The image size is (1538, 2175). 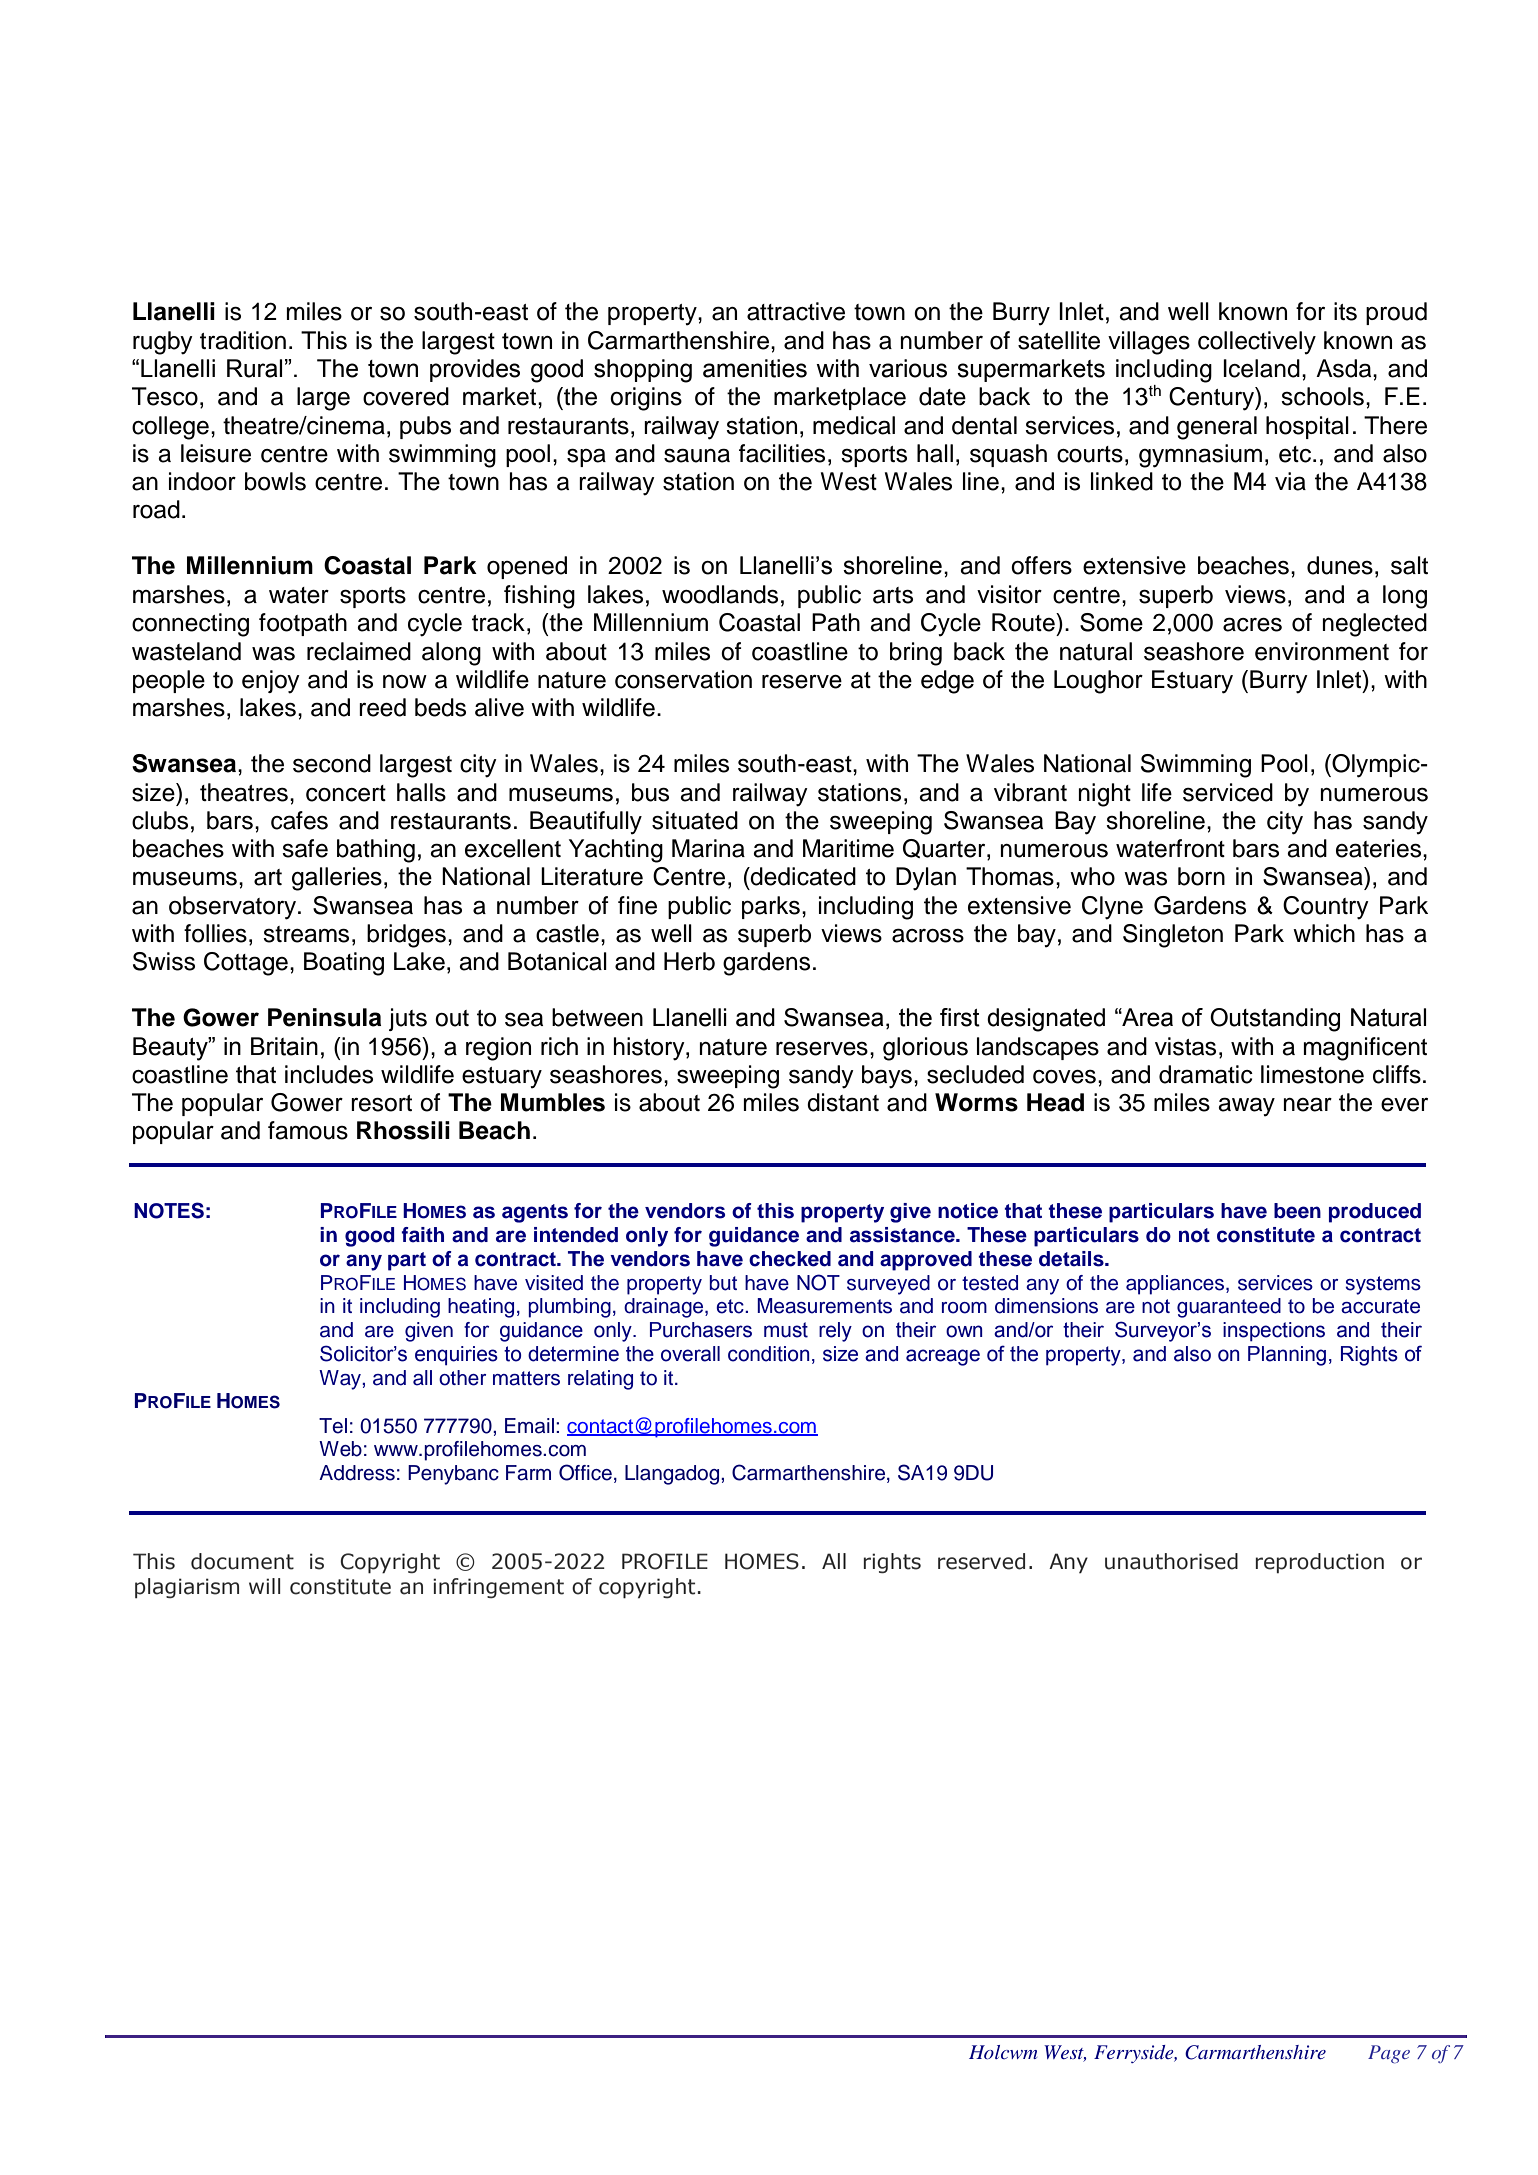 I want to click on Page, so click(x=1389, y=2054).
